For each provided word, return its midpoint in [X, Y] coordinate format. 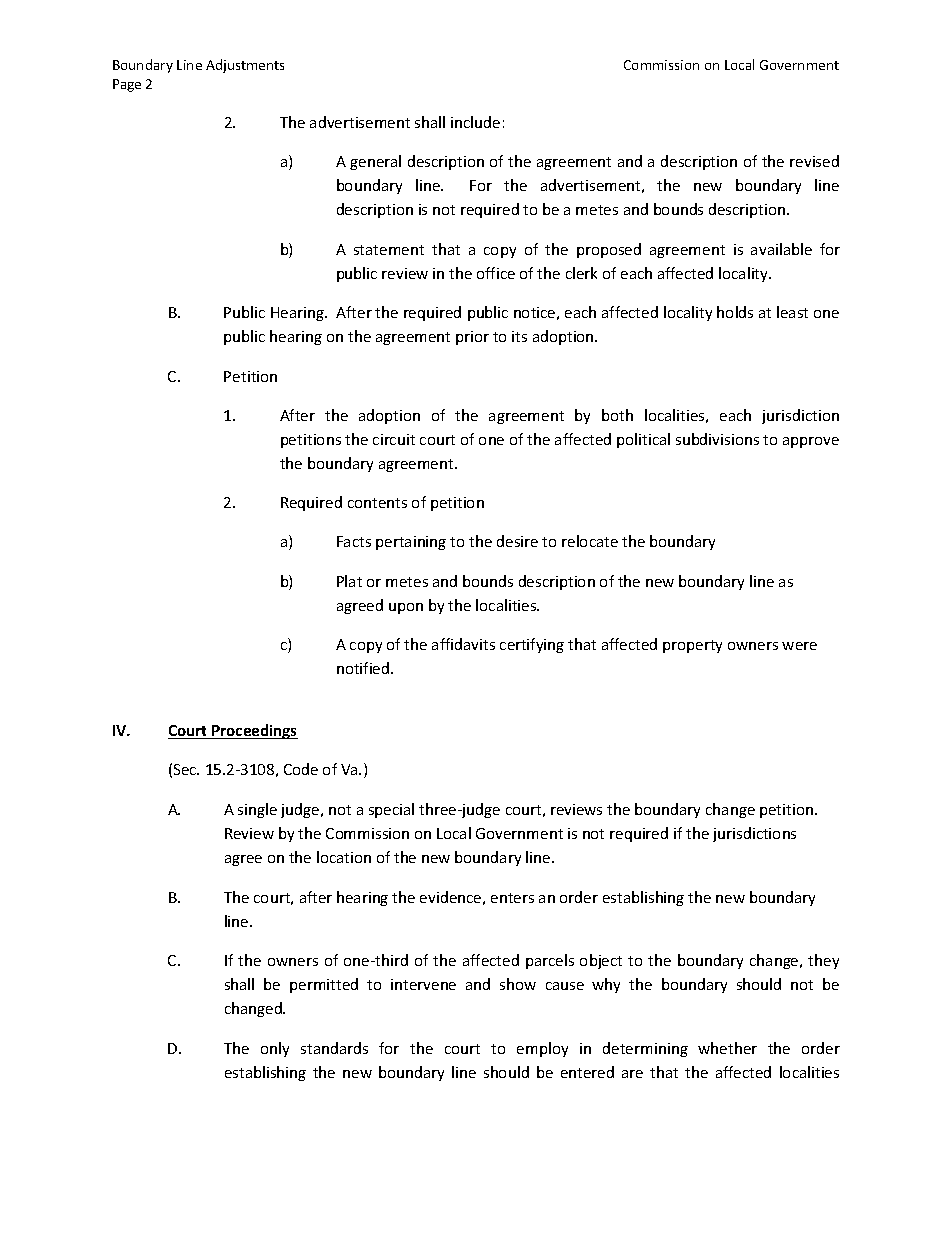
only [275, 1049]
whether [727, 1048]
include [475, 122]
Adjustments [245, 66]
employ [542, 1049]
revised [814, 161]
